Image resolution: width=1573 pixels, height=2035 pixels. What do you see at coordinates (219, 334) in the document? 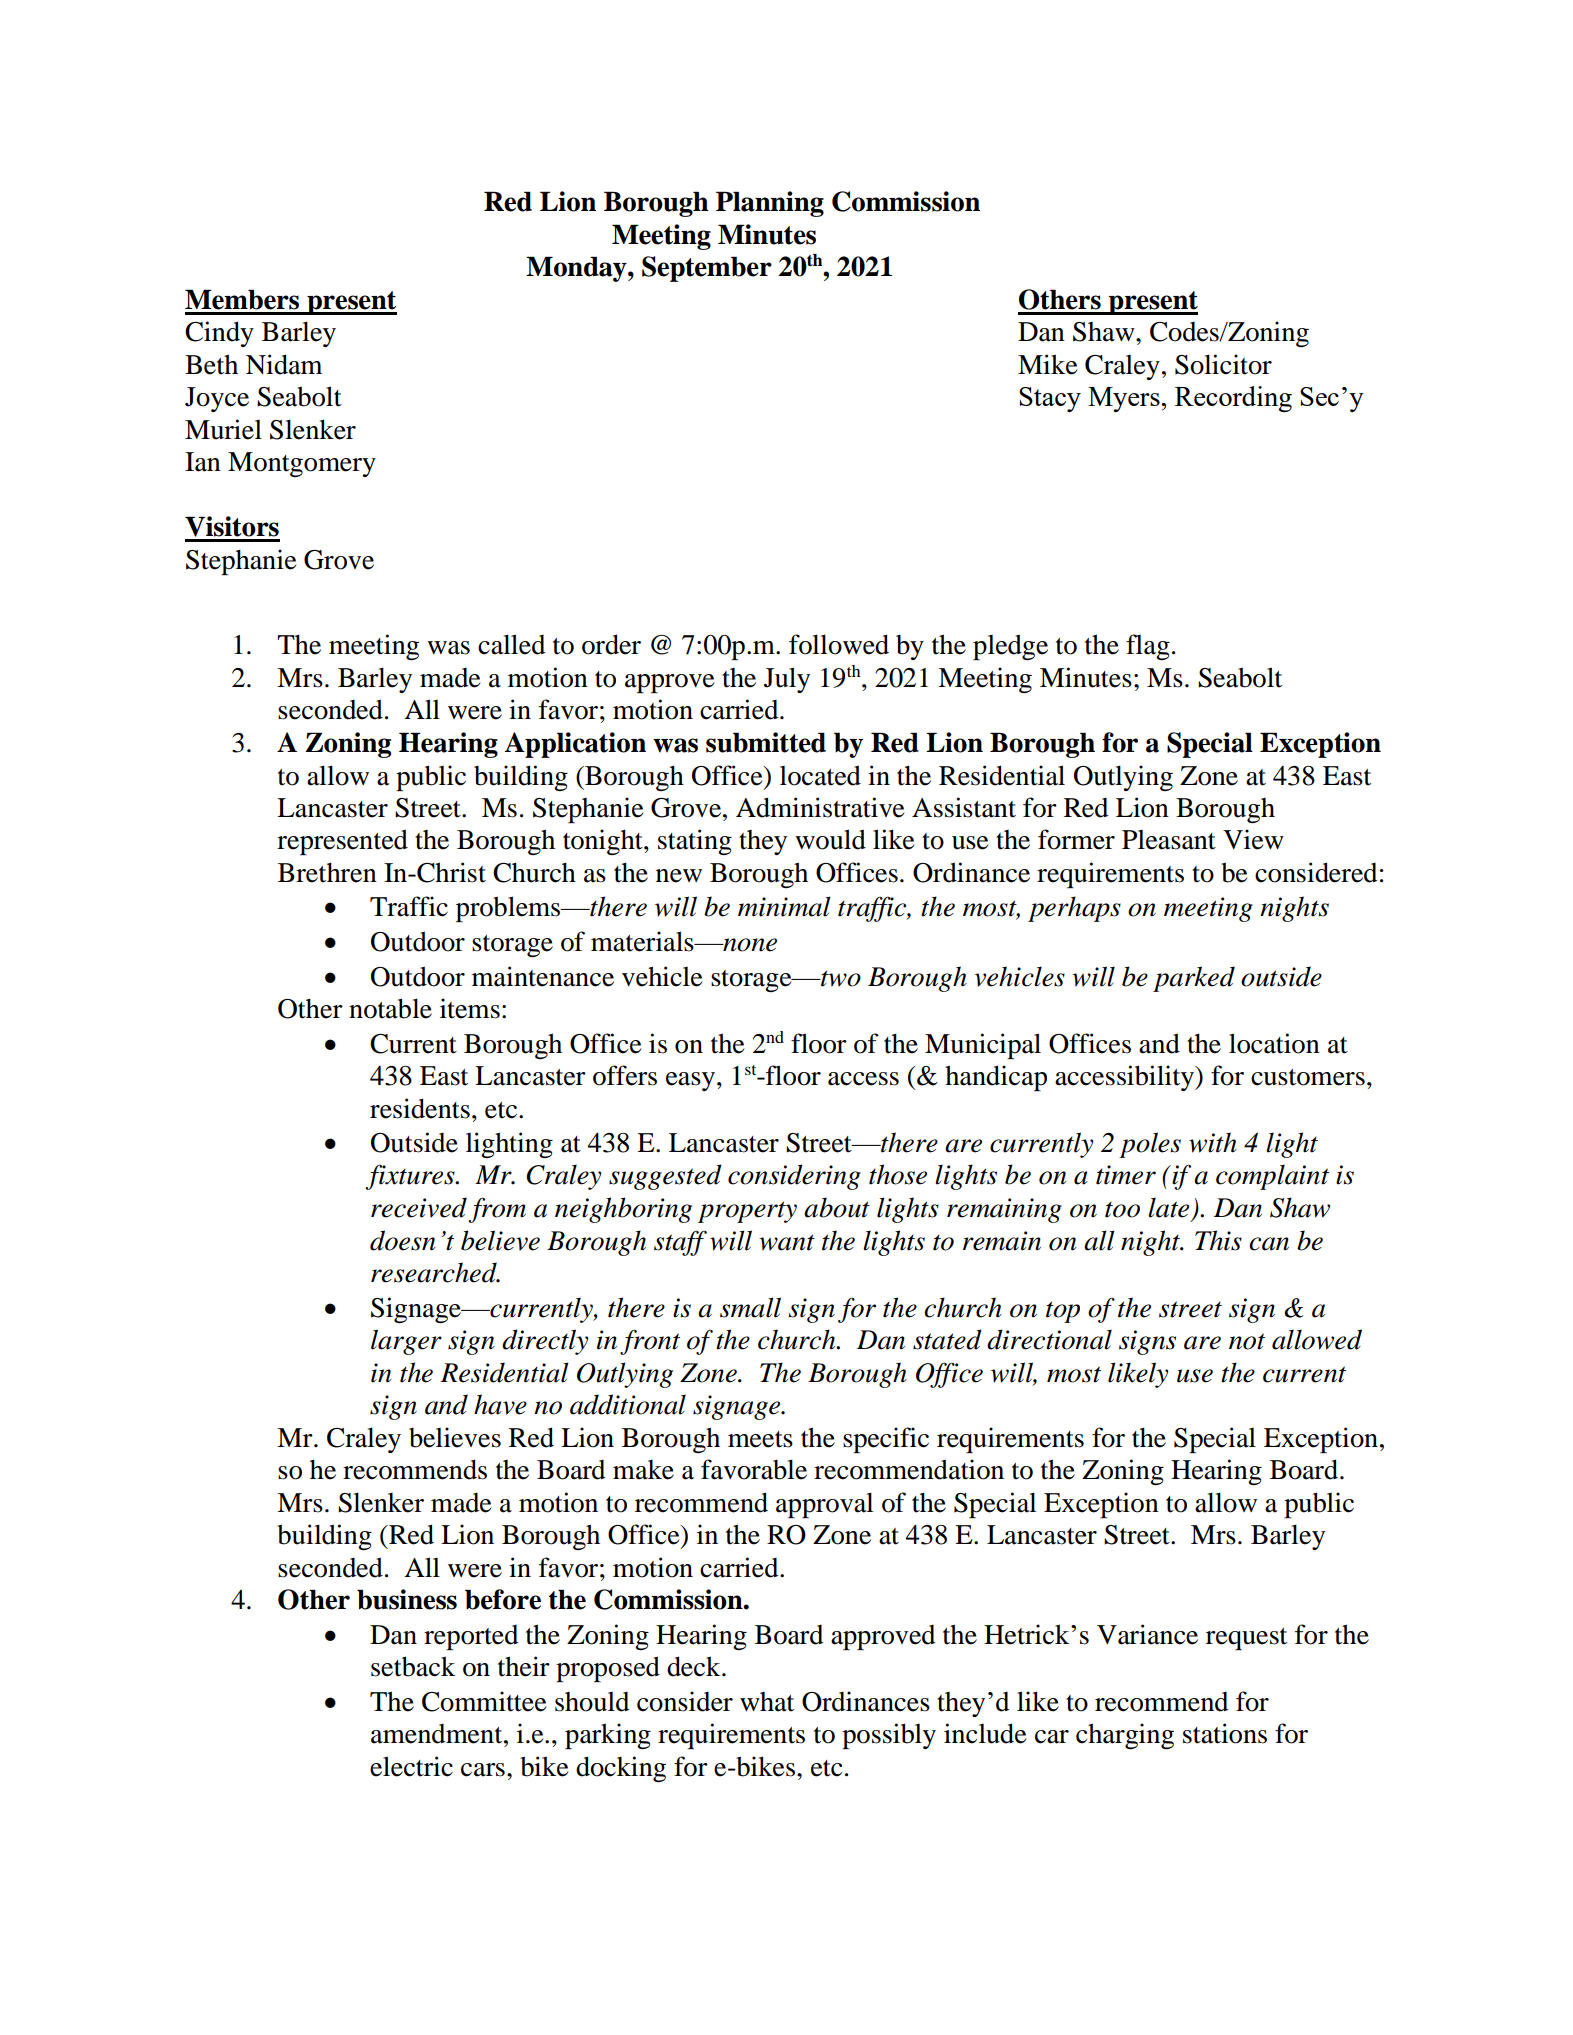
I see `Cindy` at bounding box center [219, 334].
